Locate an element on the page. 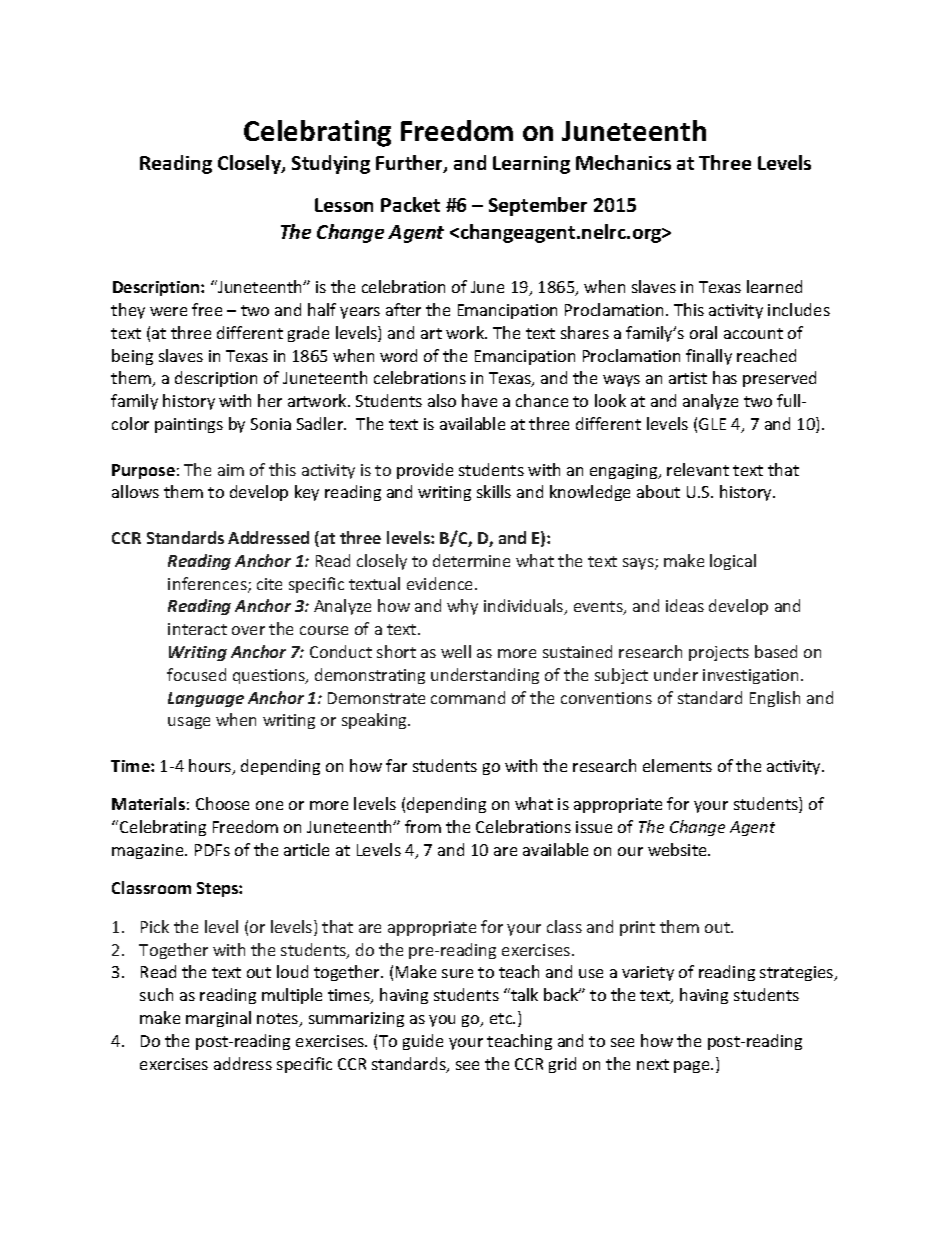 The image size is (952, 1233). Studying is located at coordinates (331, 164).
